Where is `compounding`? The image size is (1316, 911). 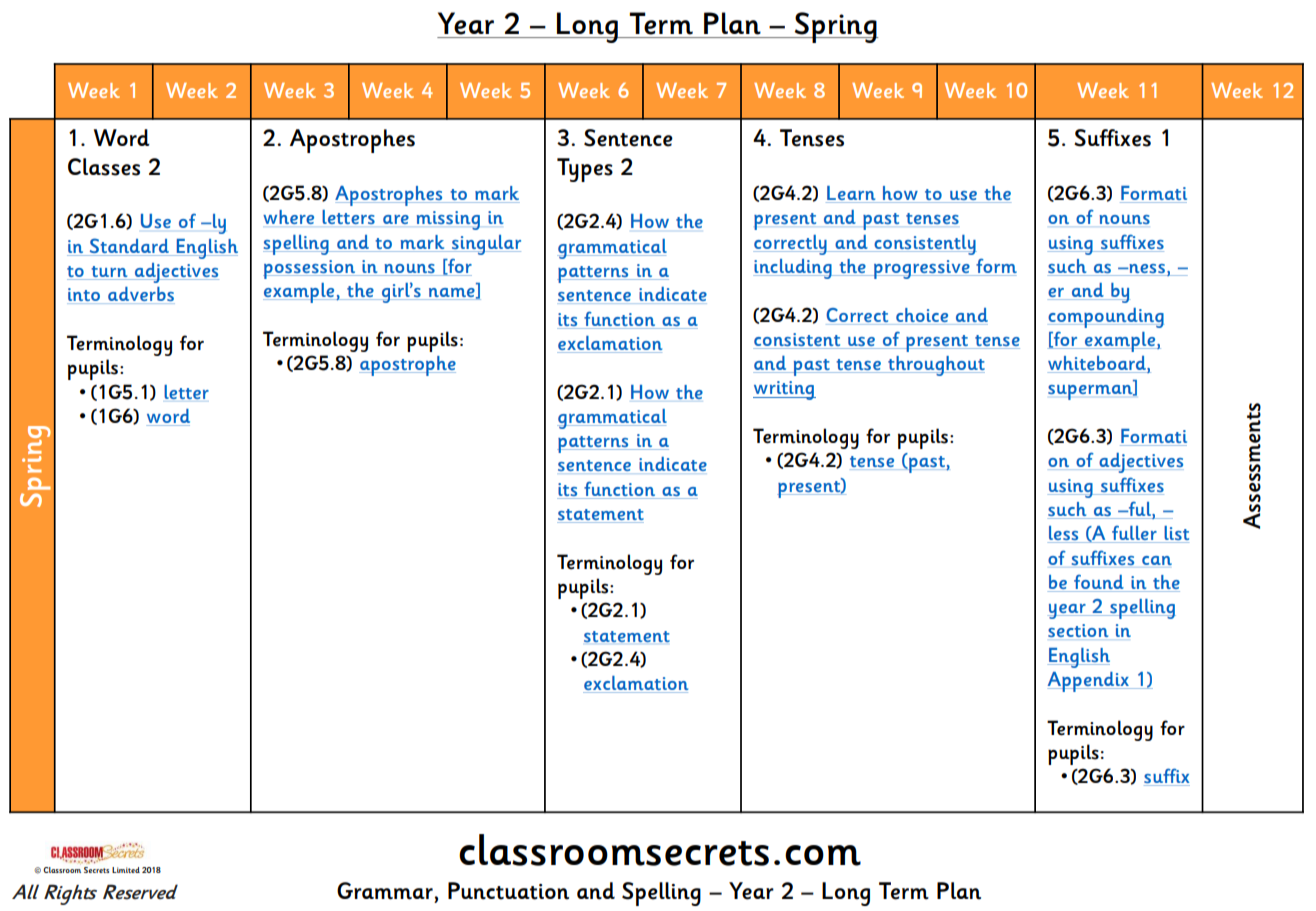
compounding is located at coordinates (1106, 318).
